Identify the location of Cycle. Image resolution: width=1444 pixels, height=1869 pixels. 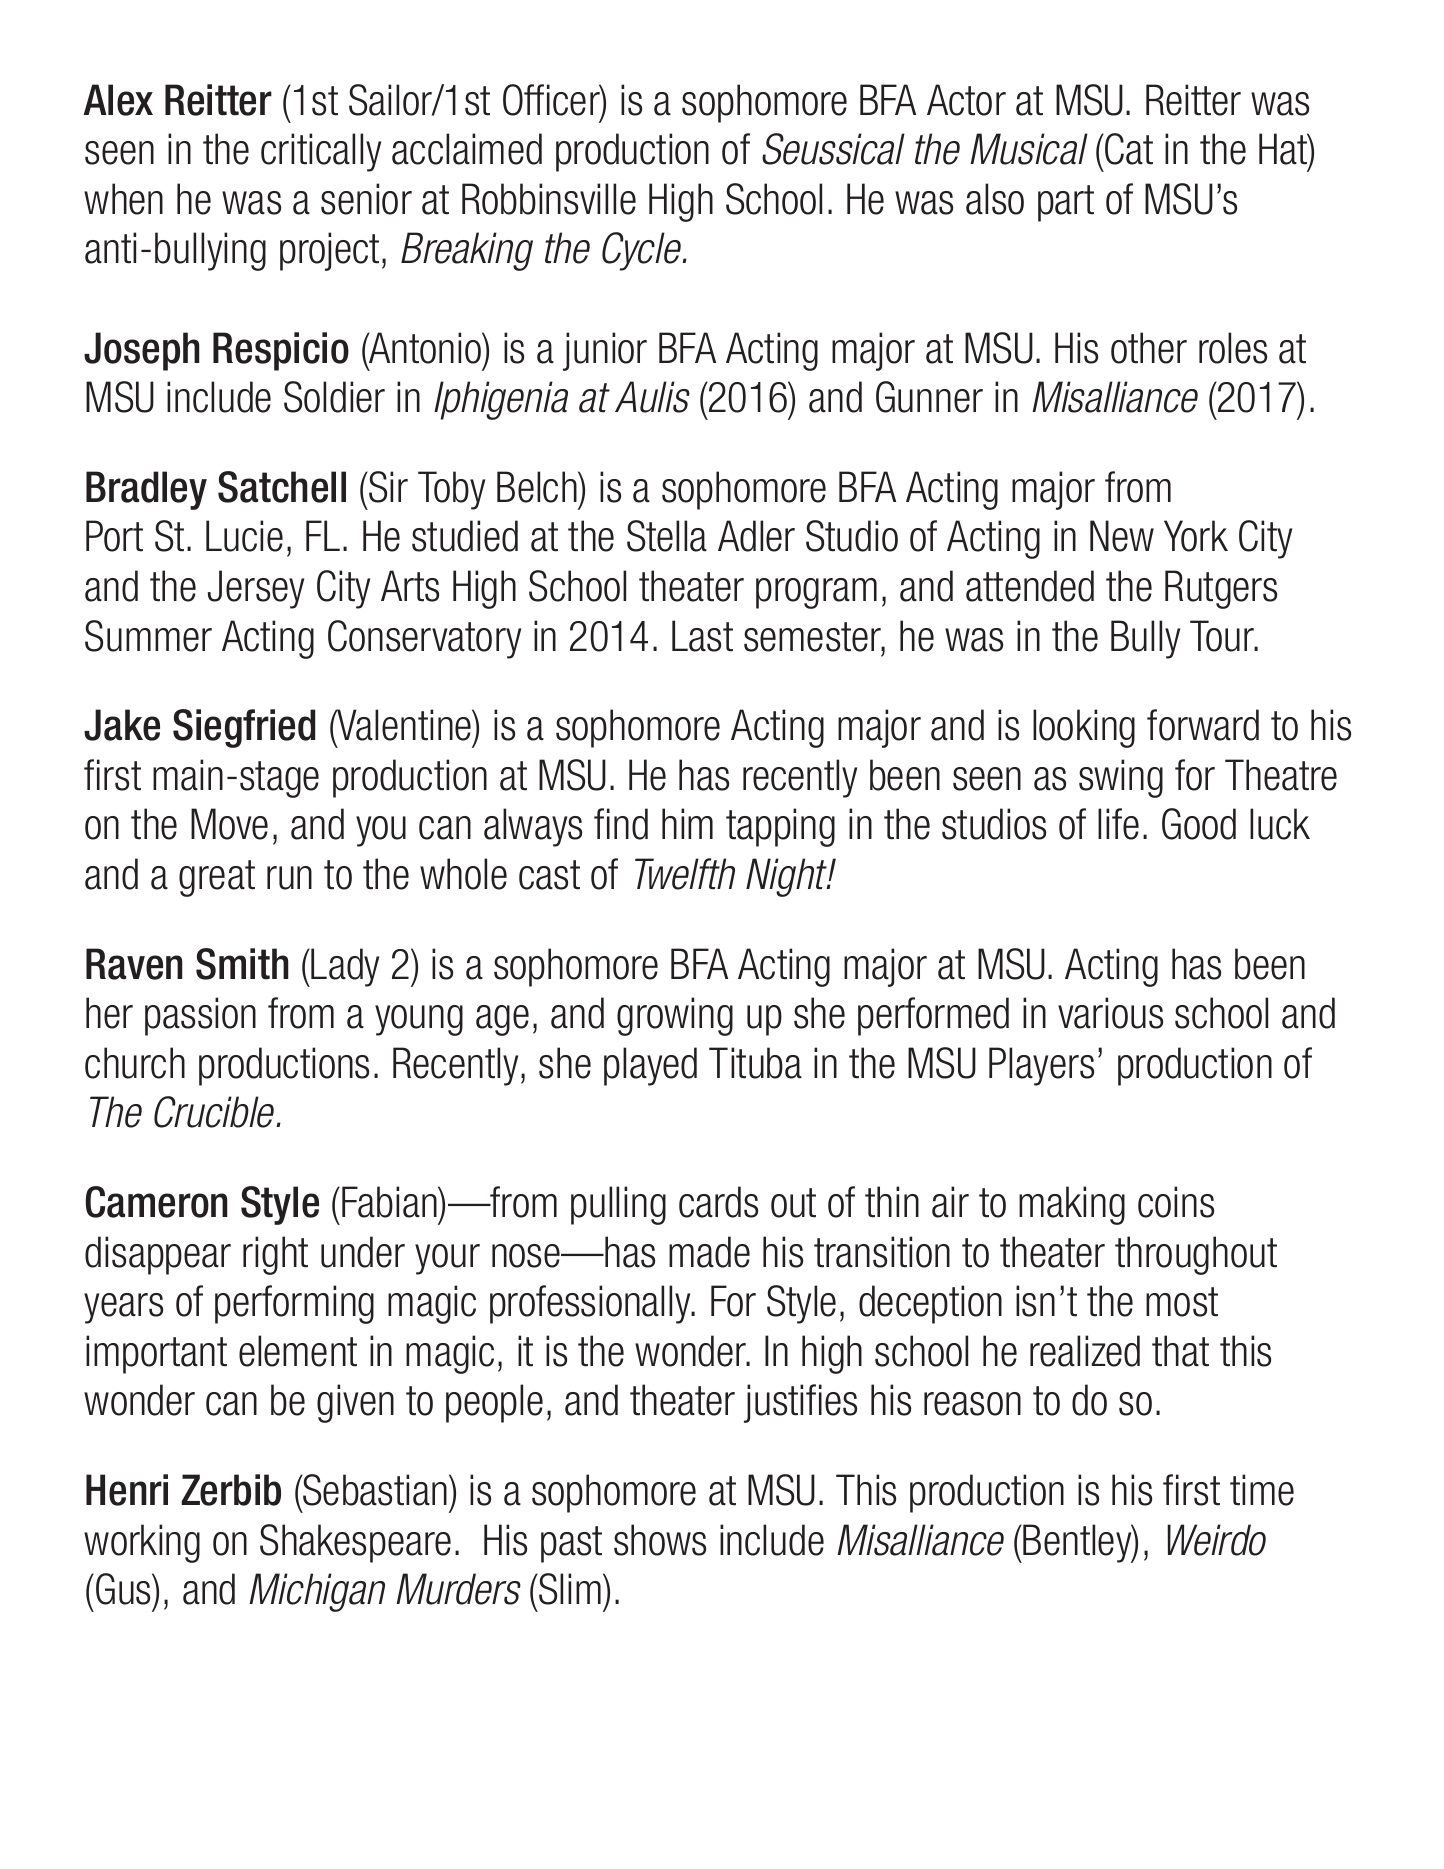
(642, 251).
